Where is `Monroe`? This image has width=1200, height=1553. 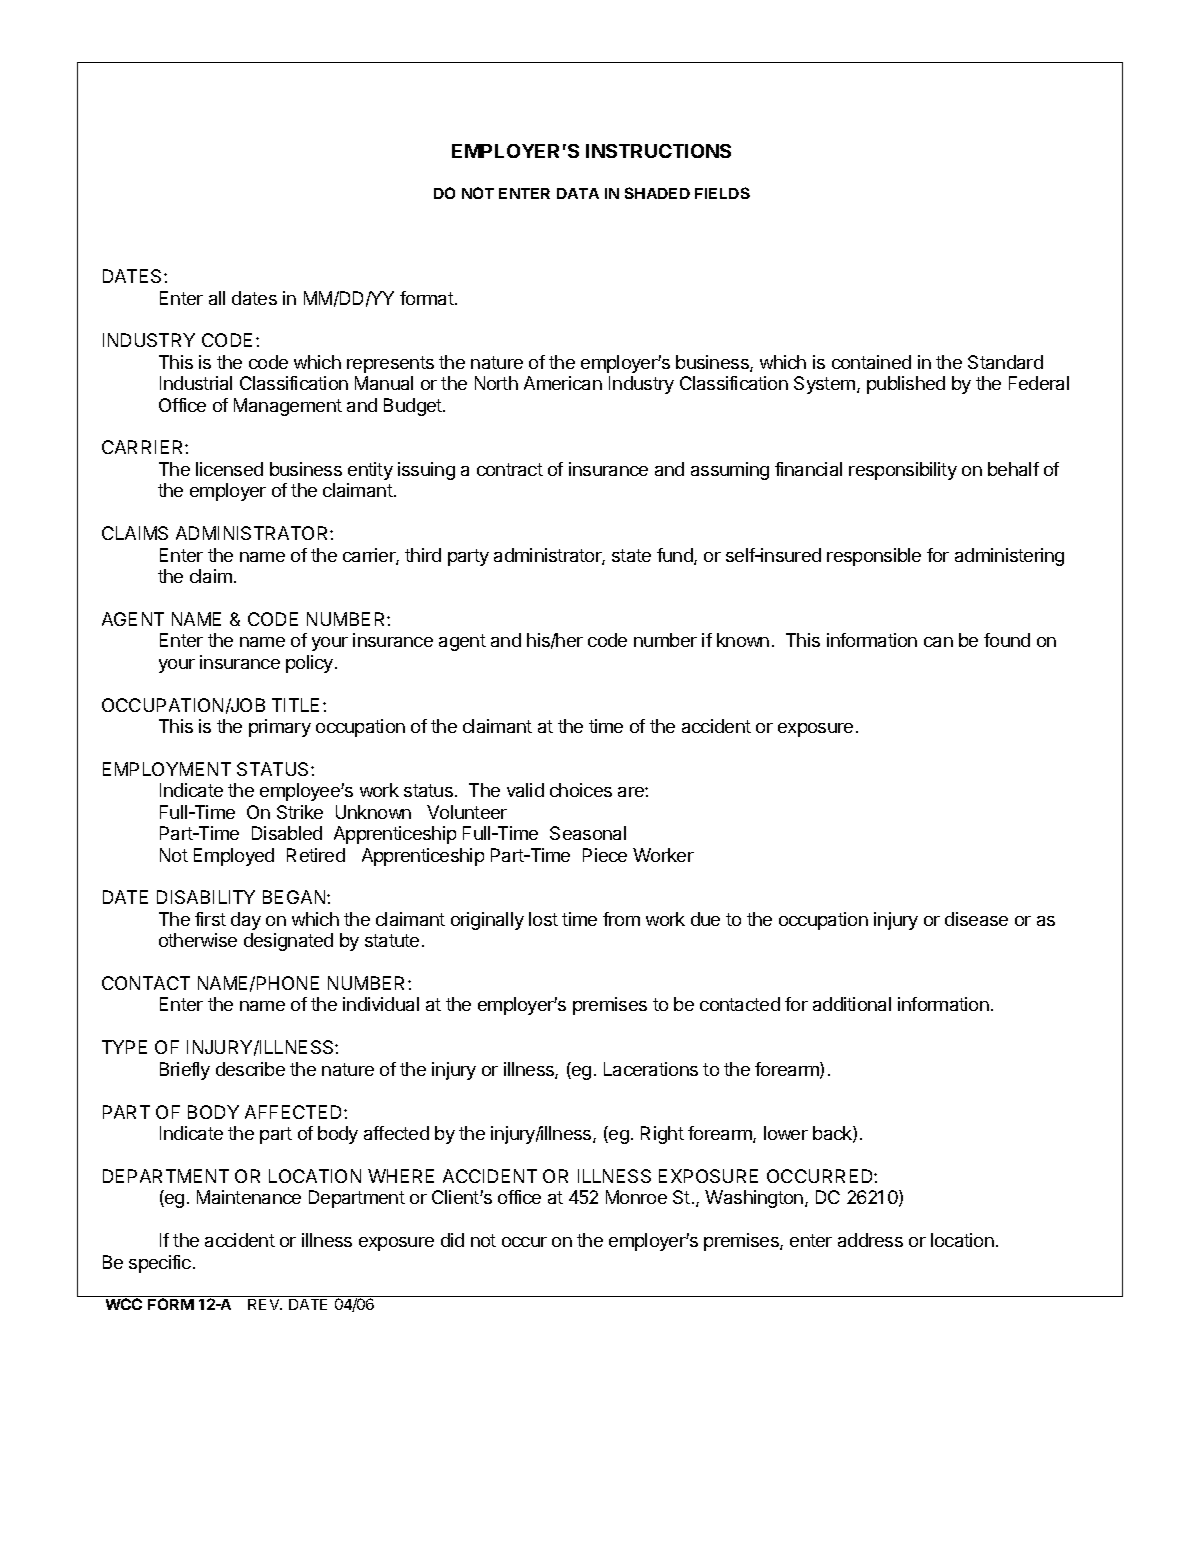
Monroe is located at coordinates (636, 1197).
